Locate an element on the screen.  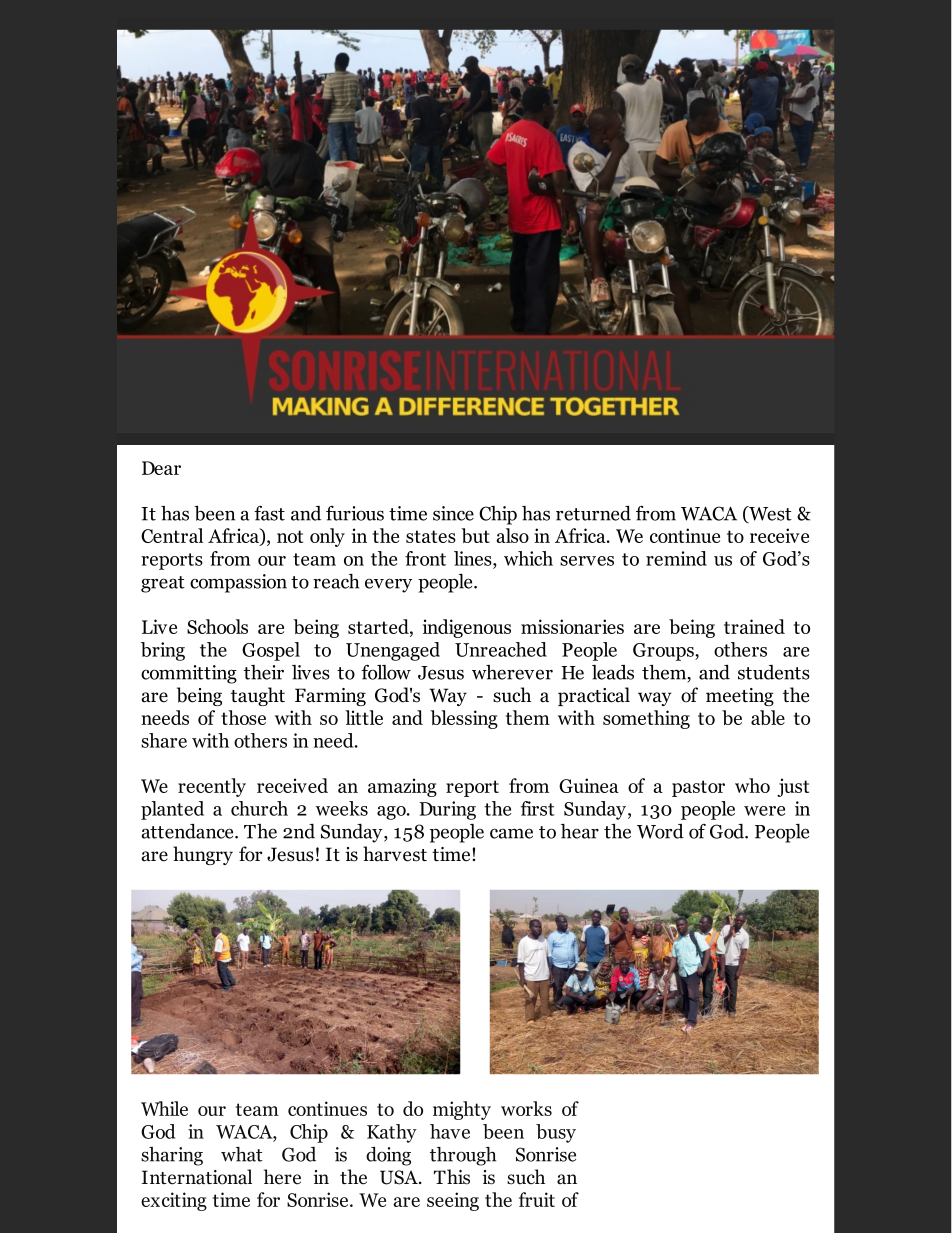
blessing is located at coordinates (464, 719).
